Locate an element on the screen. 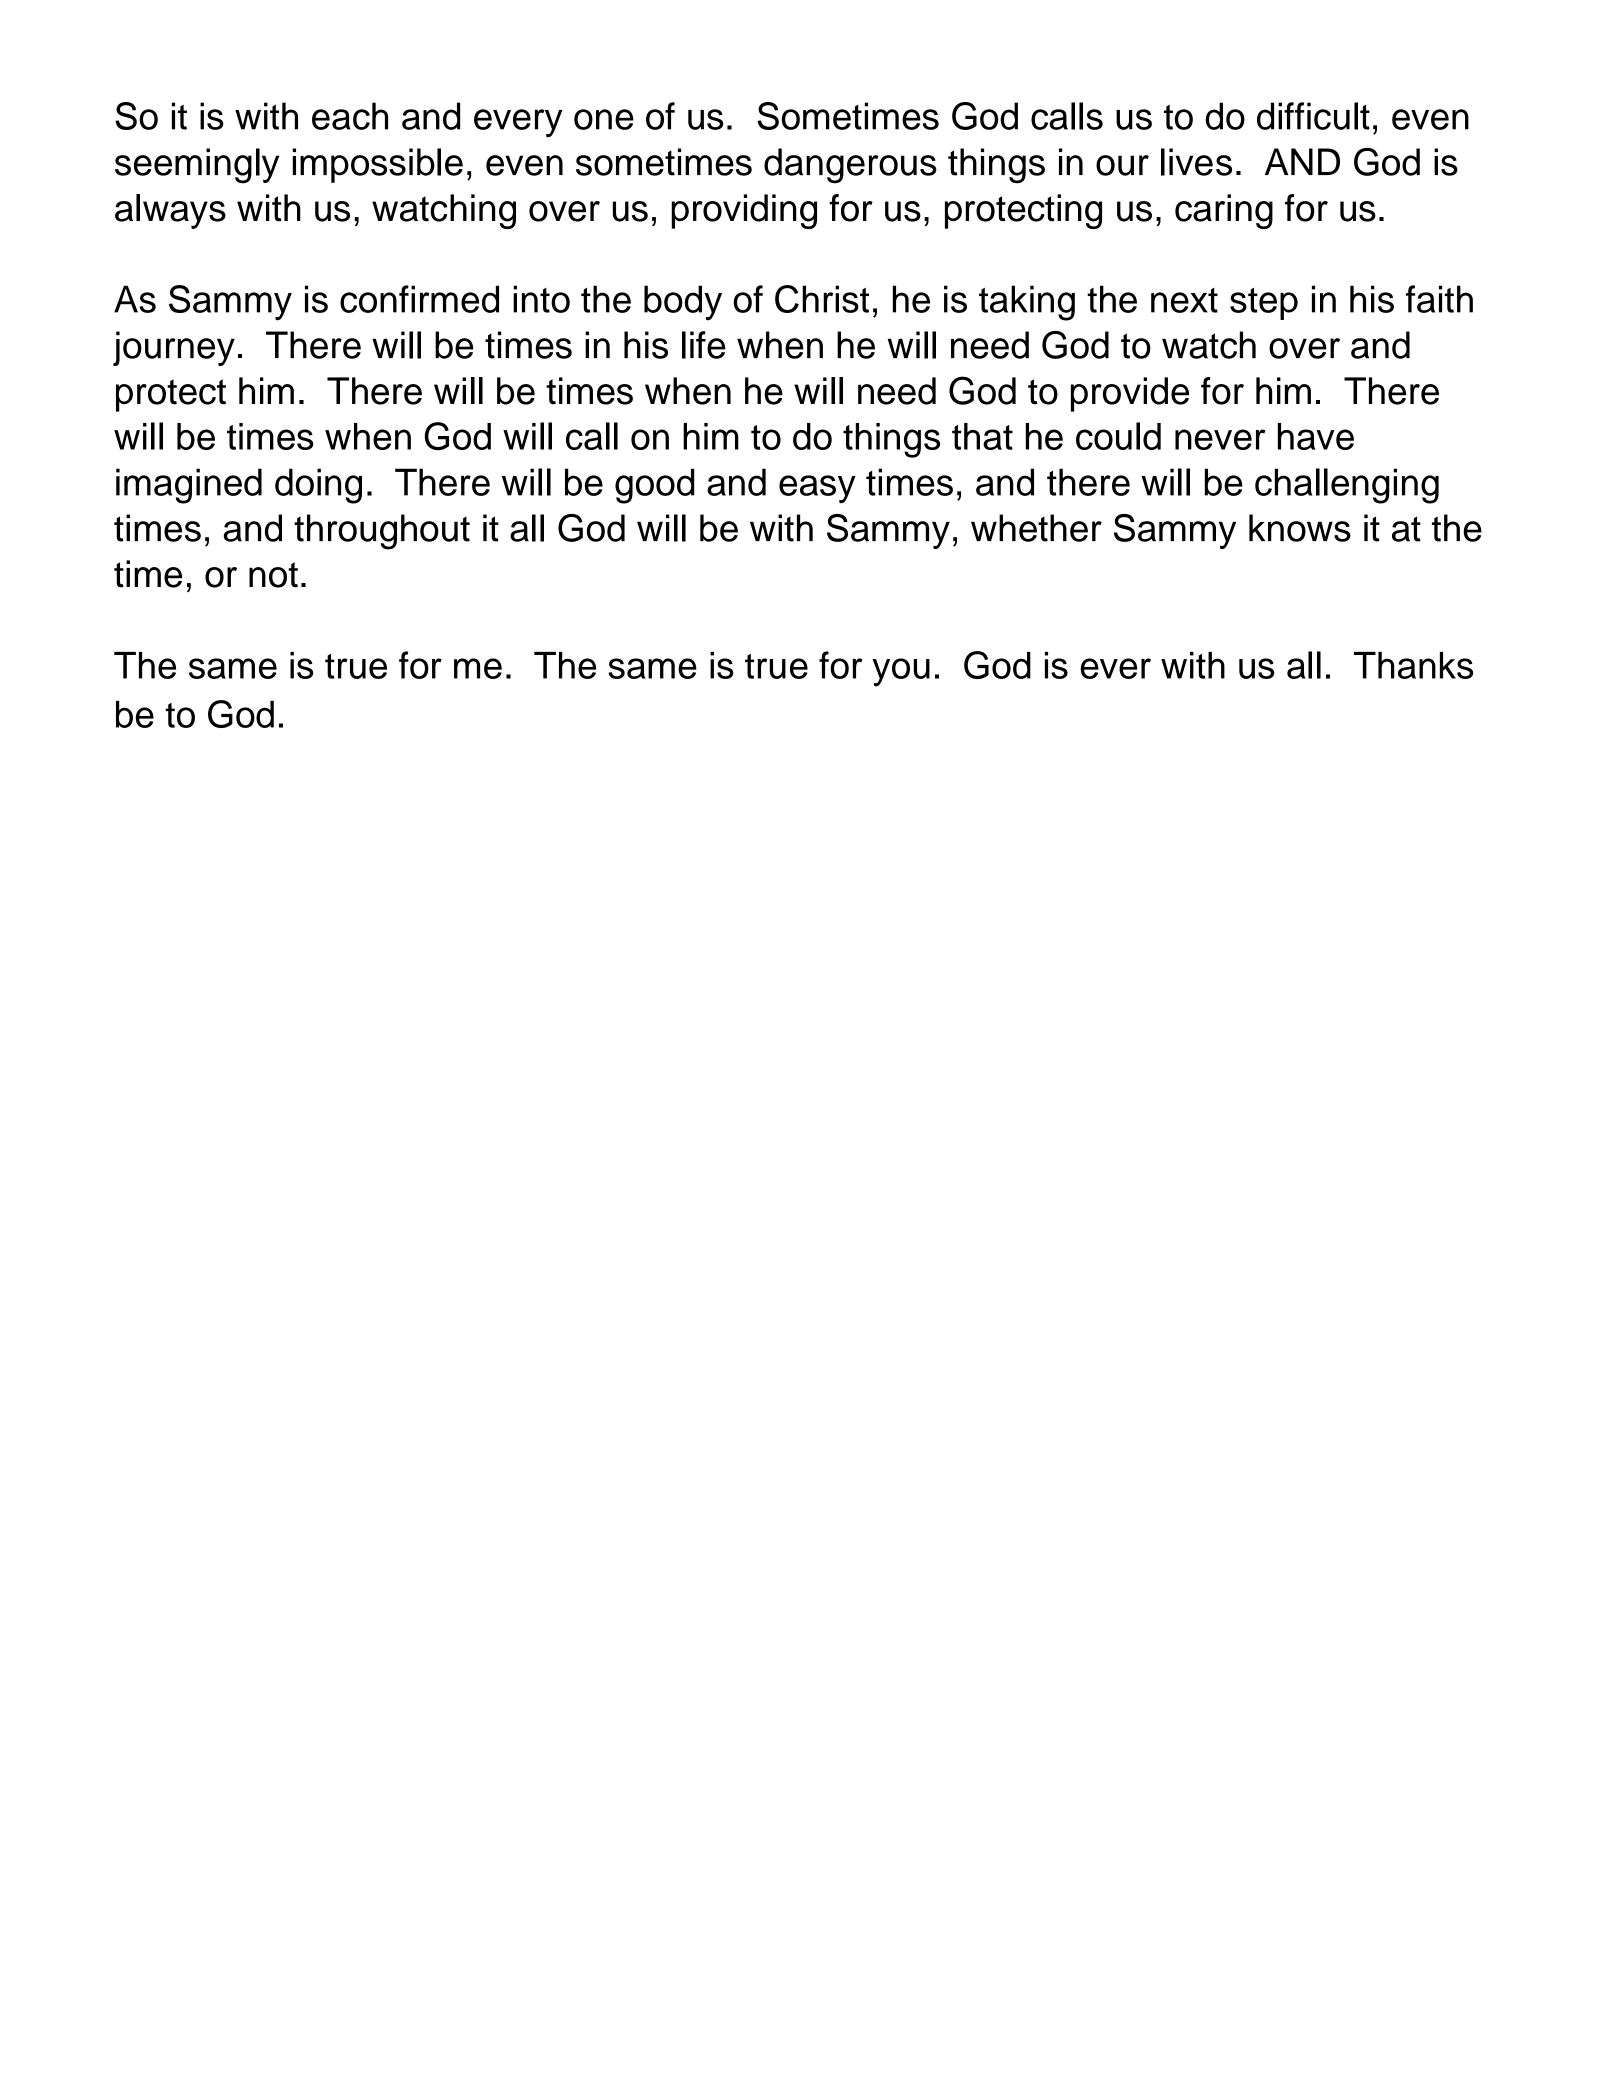 This screenshot has height=2086, width=1612. dangerous is located at coordinates (850, 166).
